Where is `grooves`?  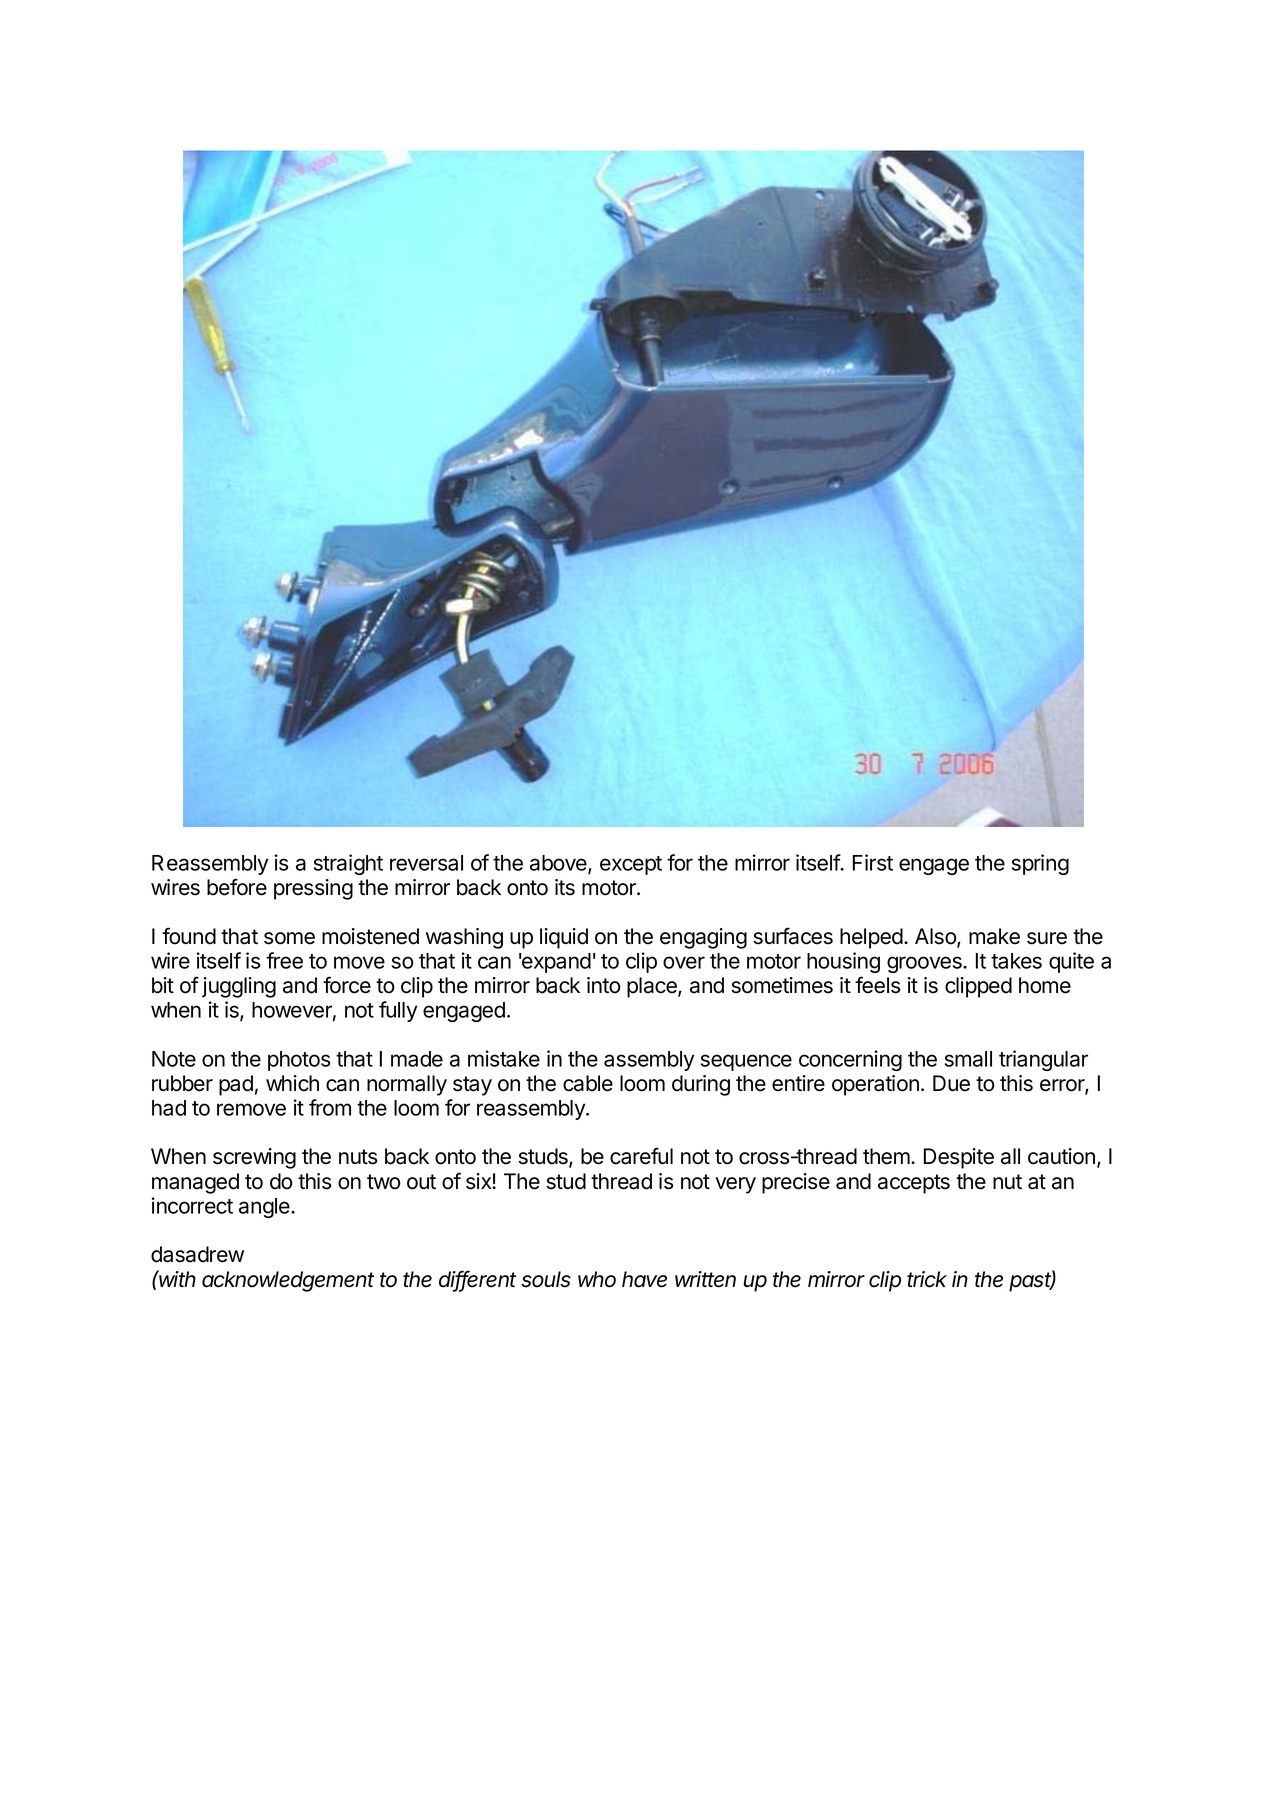 grooves is located at coordinates (925, 964).
